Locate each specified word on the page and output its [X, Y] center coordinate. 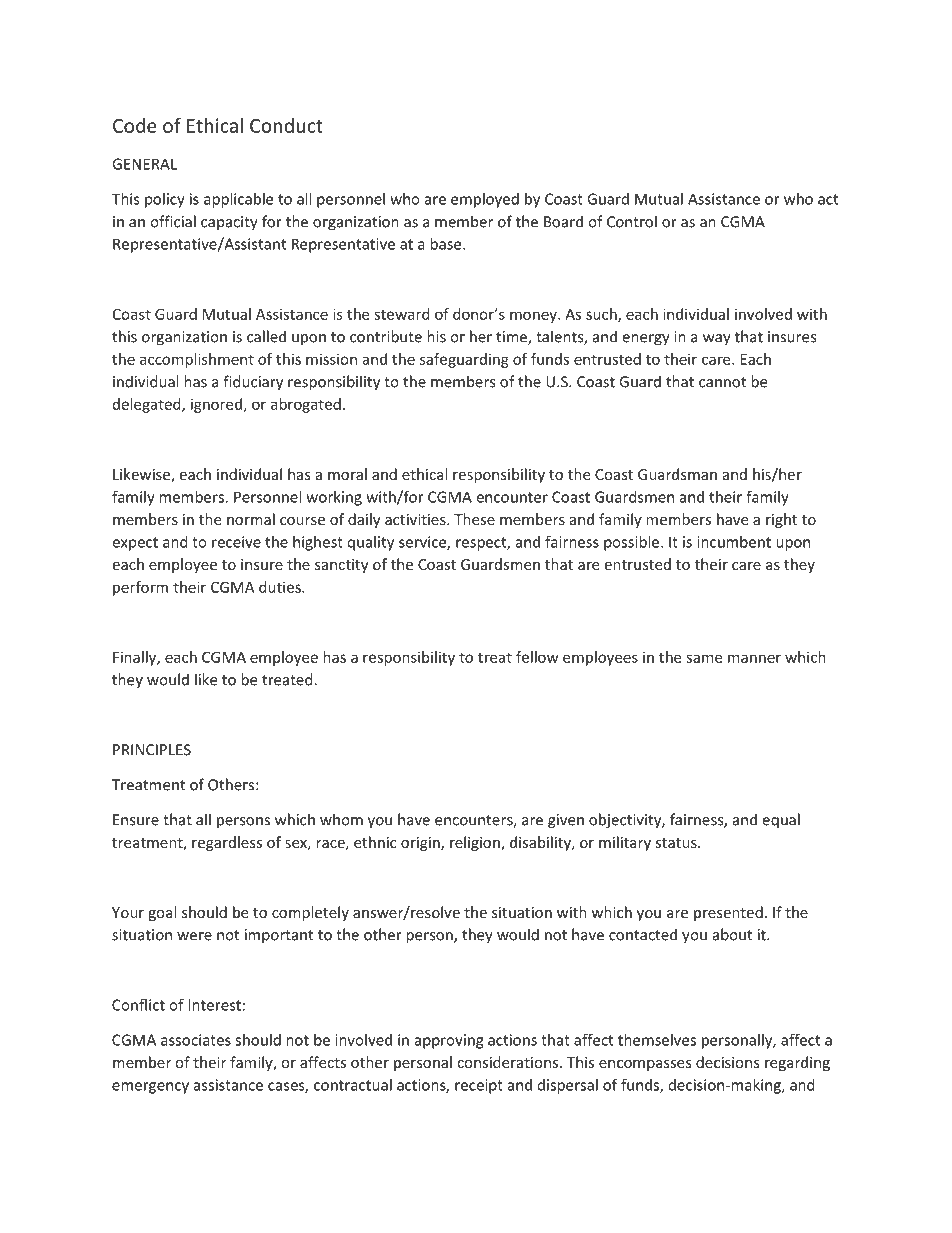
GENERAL [144, 164]
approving [449, 1041]
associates [196, 1040]
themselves [657, 1040]
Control [632, 221]
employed [485, 200]
